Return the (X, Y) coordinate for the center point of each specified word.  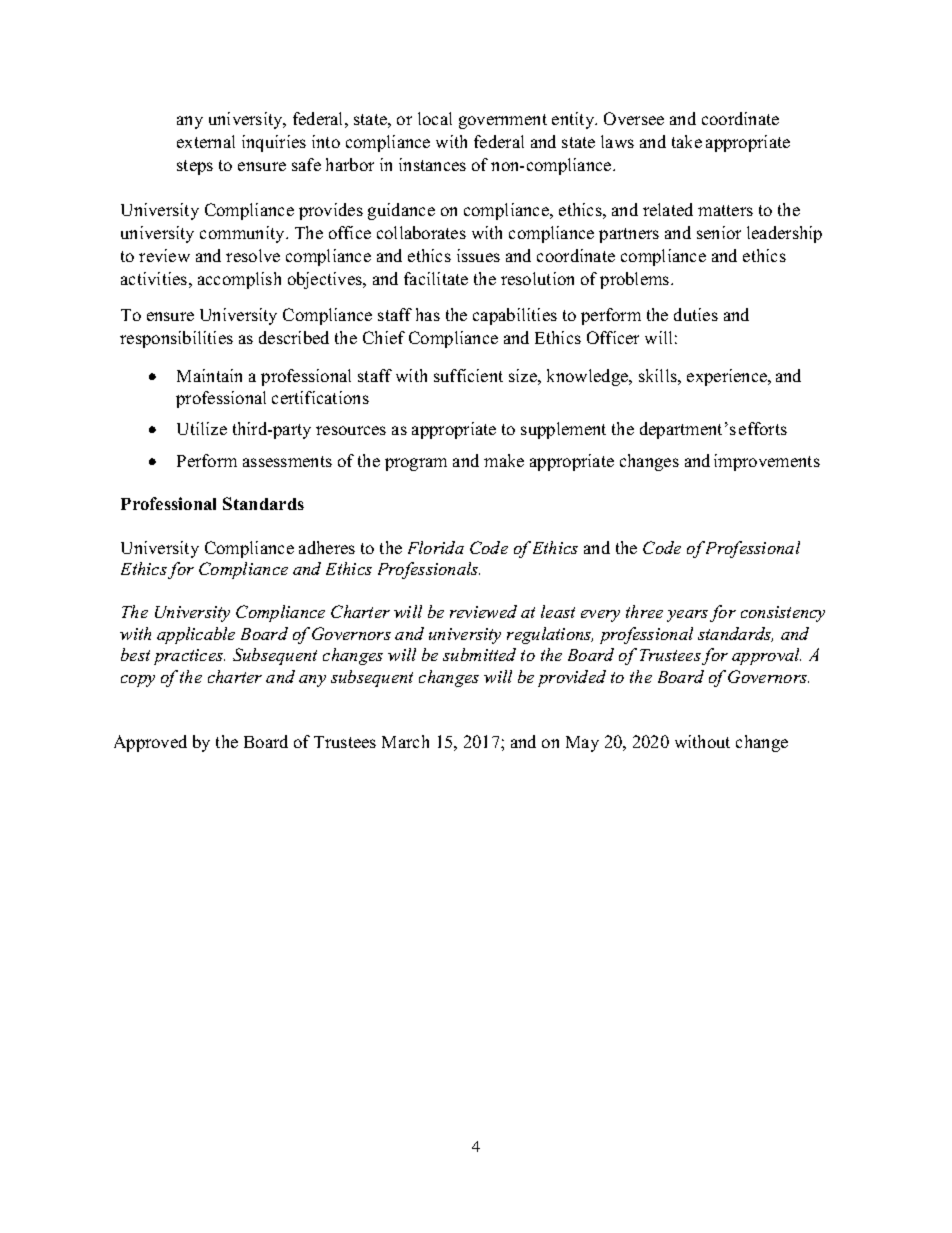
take (687, 141)
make (504, 460)
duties (696, 314)
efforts (763, 428)
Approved (150, 743)
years (687, 616)
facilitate (436, 278)
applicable (196, 635)
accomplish (239, 280)
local (435, 118)
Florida (436, 547)
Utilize (202, 428)
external (206, 141)
